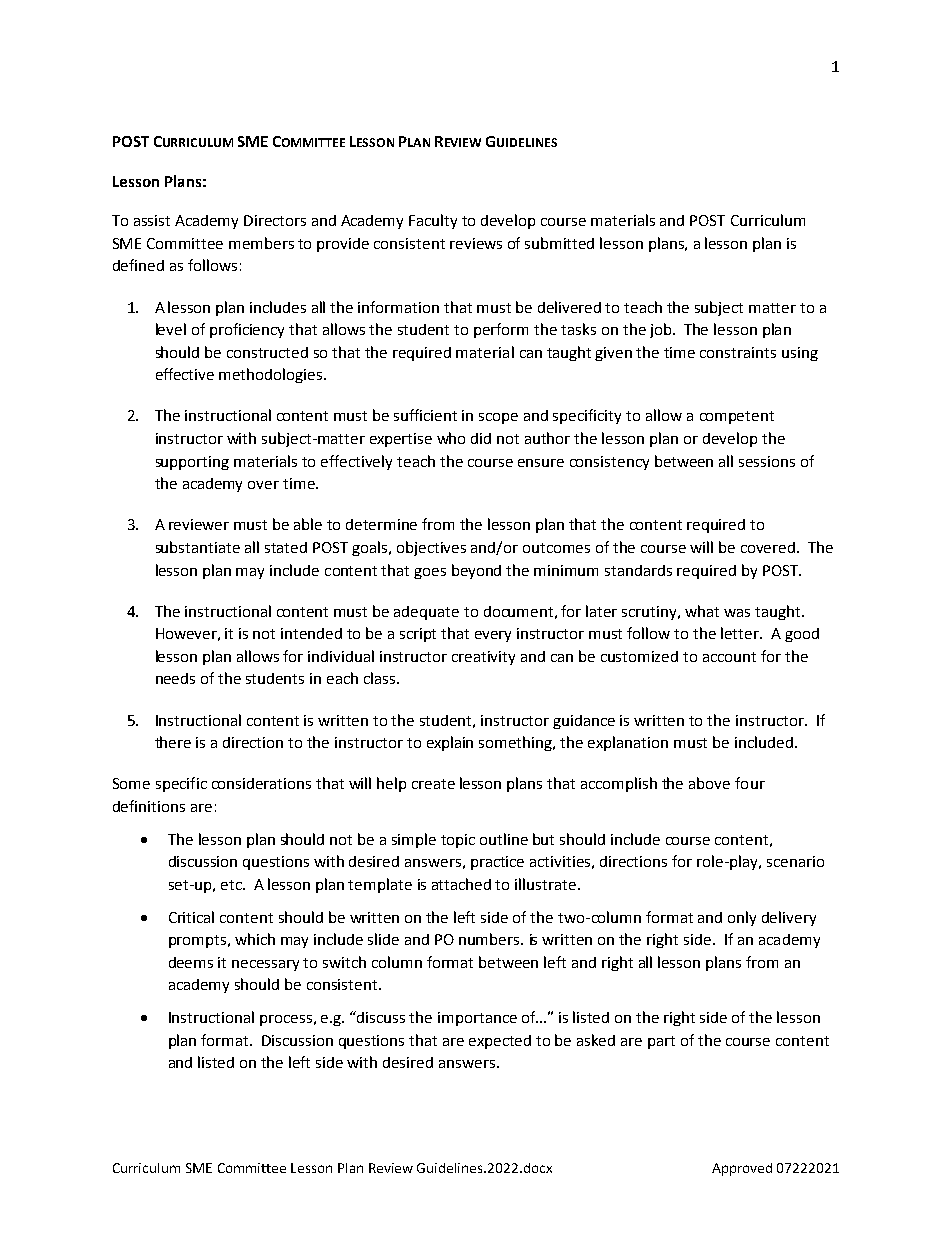  What do you see at coordinates (483, 658) in the image?
I see `creativity` at bounding box center [483, 658].
